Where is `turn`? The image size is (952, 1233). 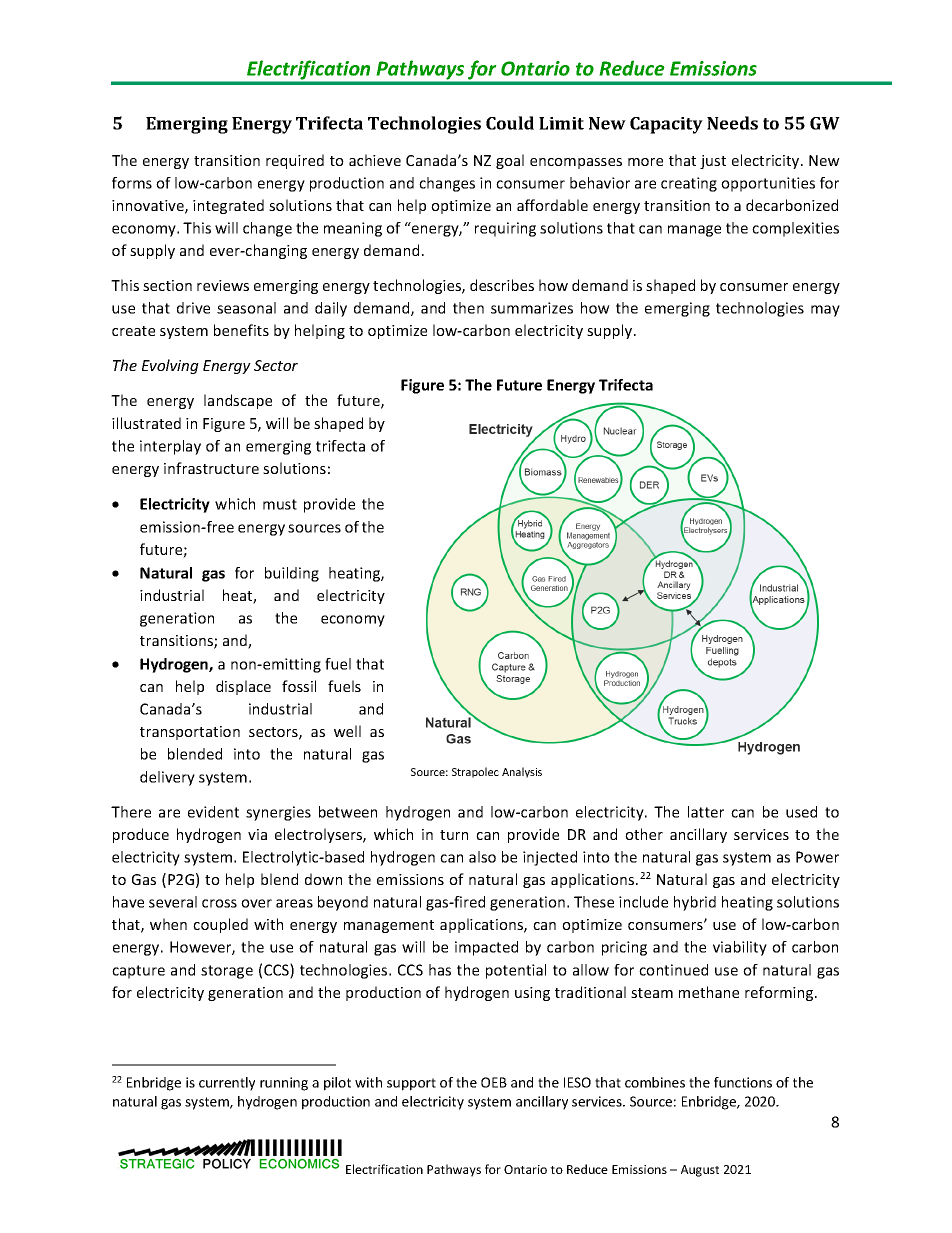
turn is located at coordinates (454, 835).
